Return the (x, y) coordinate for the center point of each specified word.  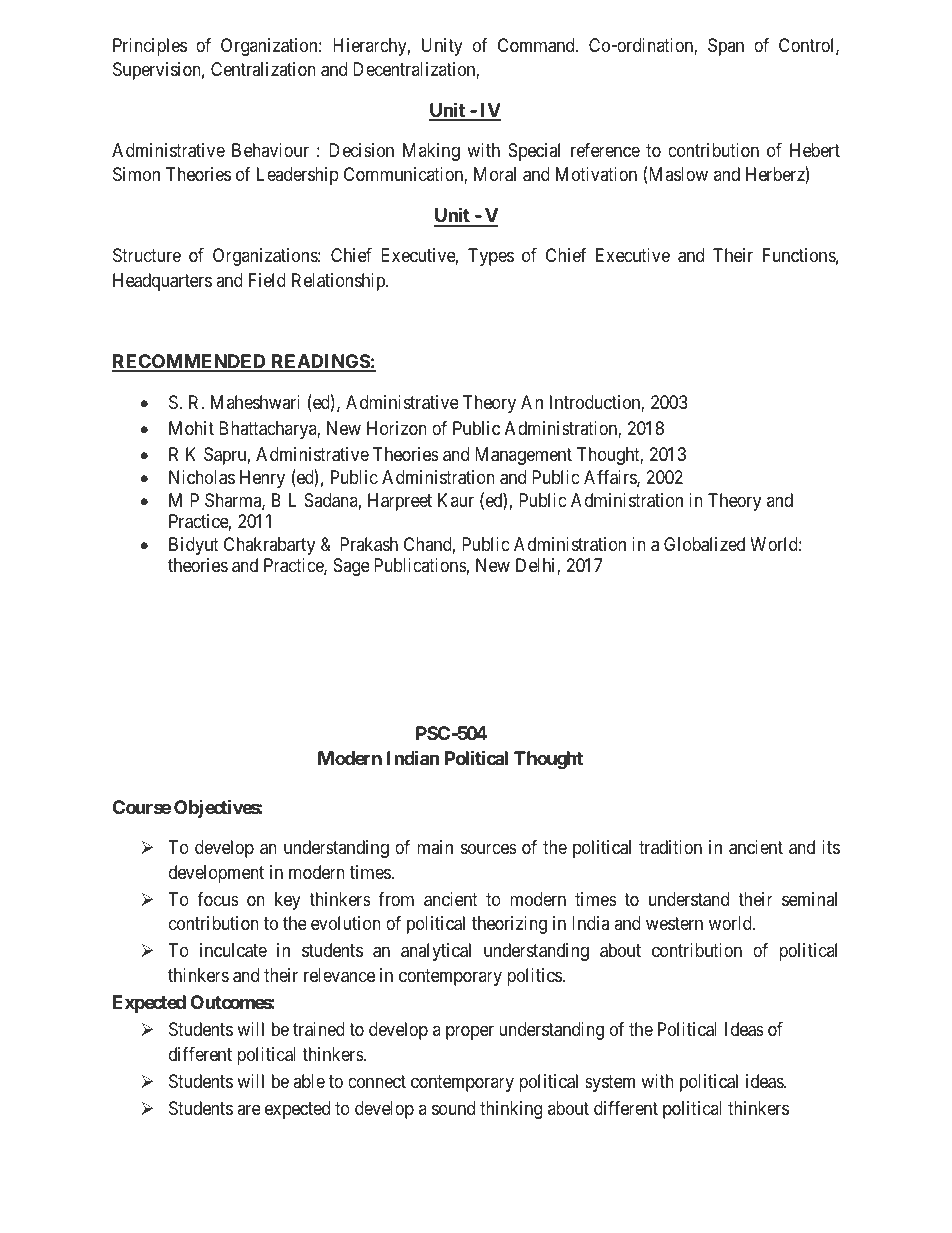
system (610, 1083)
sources (489, 848)
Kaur (456, 500)
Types (491, 257)
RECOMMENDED (190, 362)
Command (537, 45)
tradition (670, 847)
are (249, 1109)
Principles (150, 47)
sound (453, 1108)
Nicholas (202, 477)
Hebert (815, 150)
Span (726, 47)
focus (218, 899)
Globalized (704, 544)
